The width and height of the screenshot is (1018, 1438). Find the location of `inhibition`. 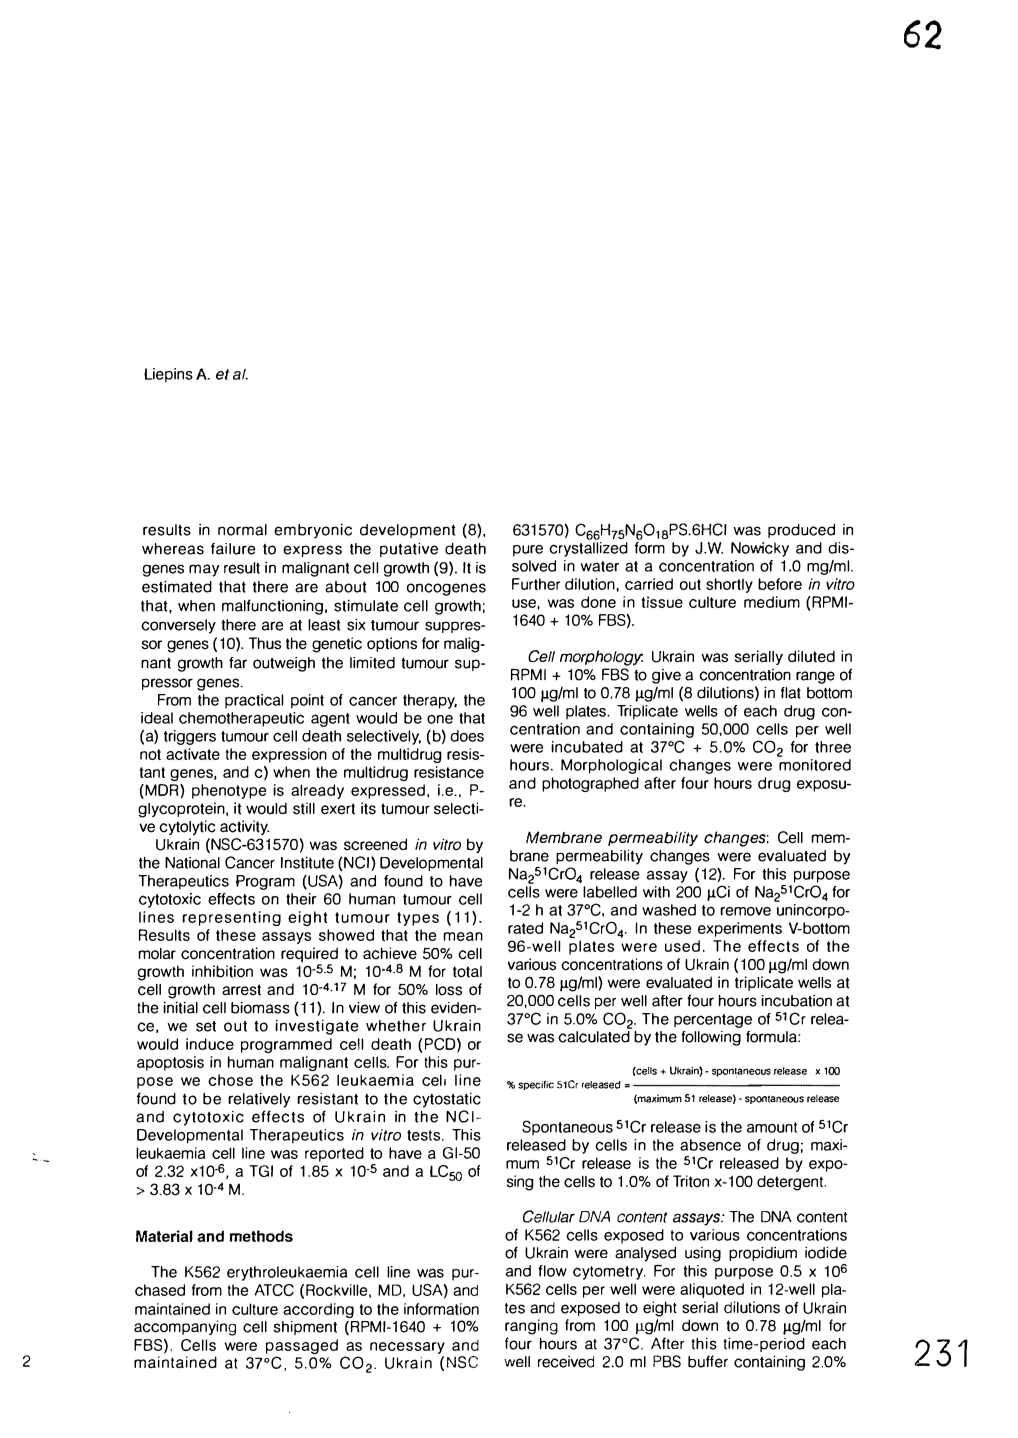

inhibition is located at coordinates (222, 971).
